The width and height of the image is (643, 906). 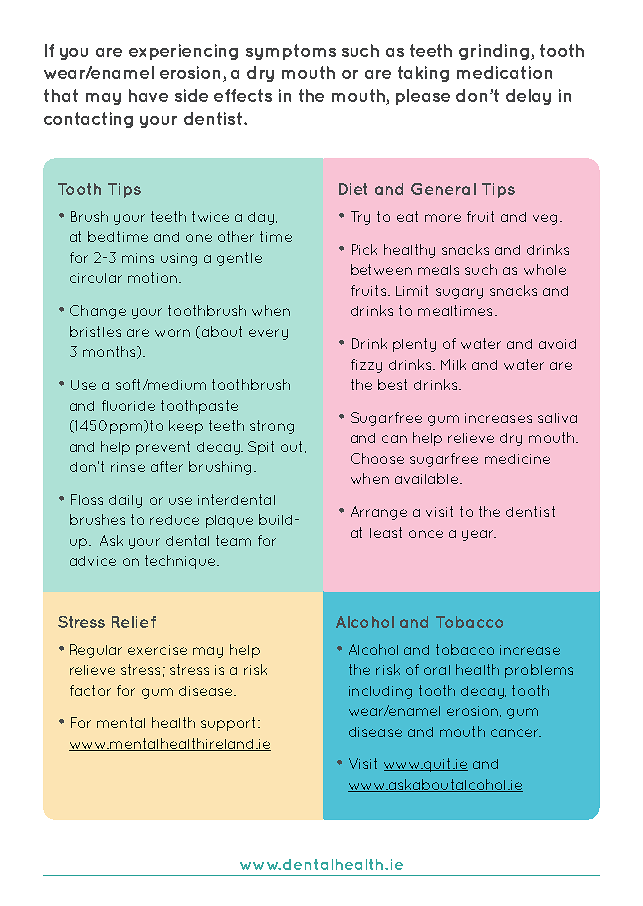 I want to click on cancer, so click(x=516, y=733).
